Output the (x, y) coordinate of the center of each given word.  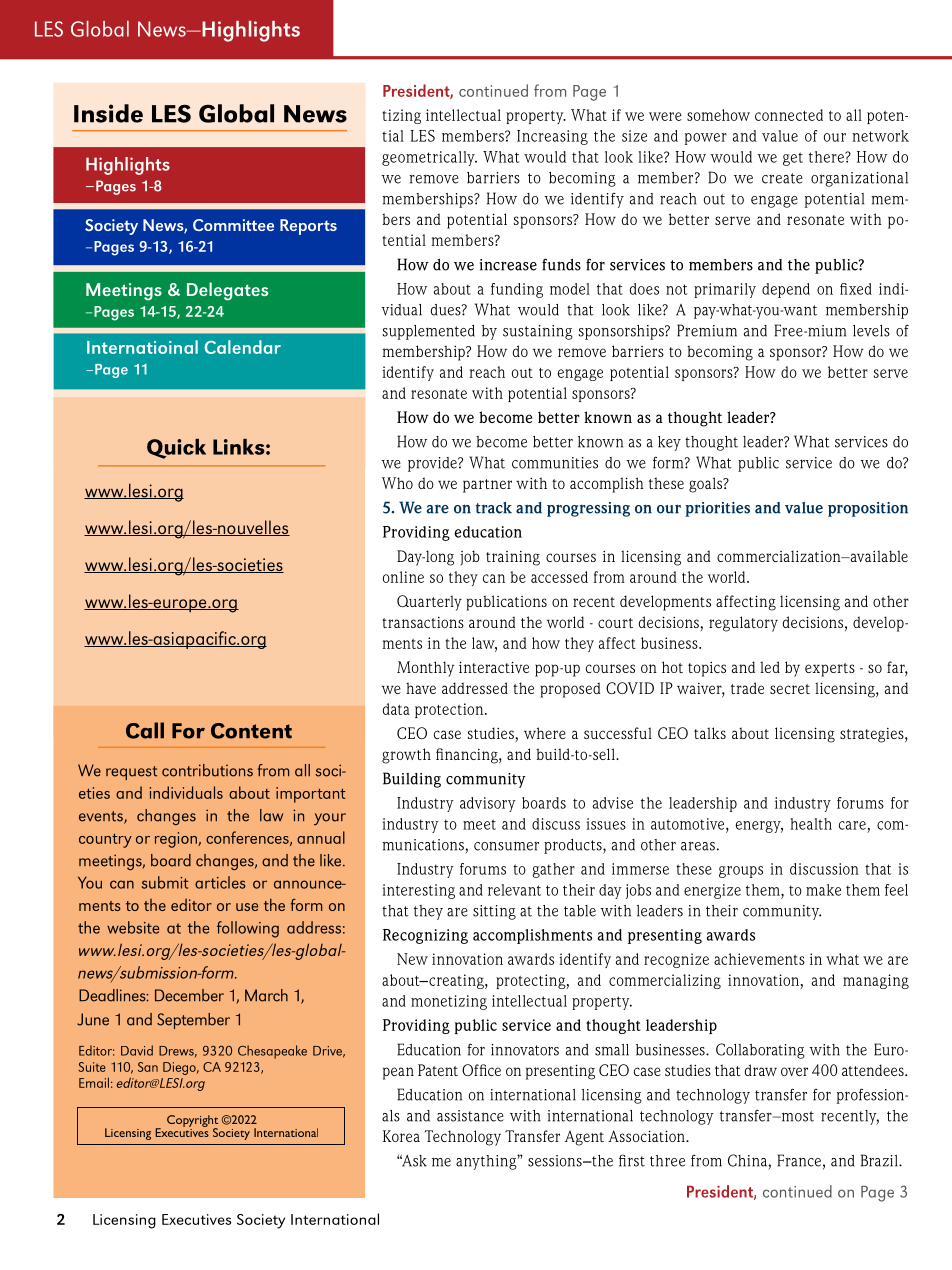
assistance (470, 1116)
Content (251, 731)
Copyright (192, 1122)
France (799, 1160)
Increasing (552, 137)
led (770, 667)
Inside (108, 113)
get (793, 159)
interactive (494, 667)
